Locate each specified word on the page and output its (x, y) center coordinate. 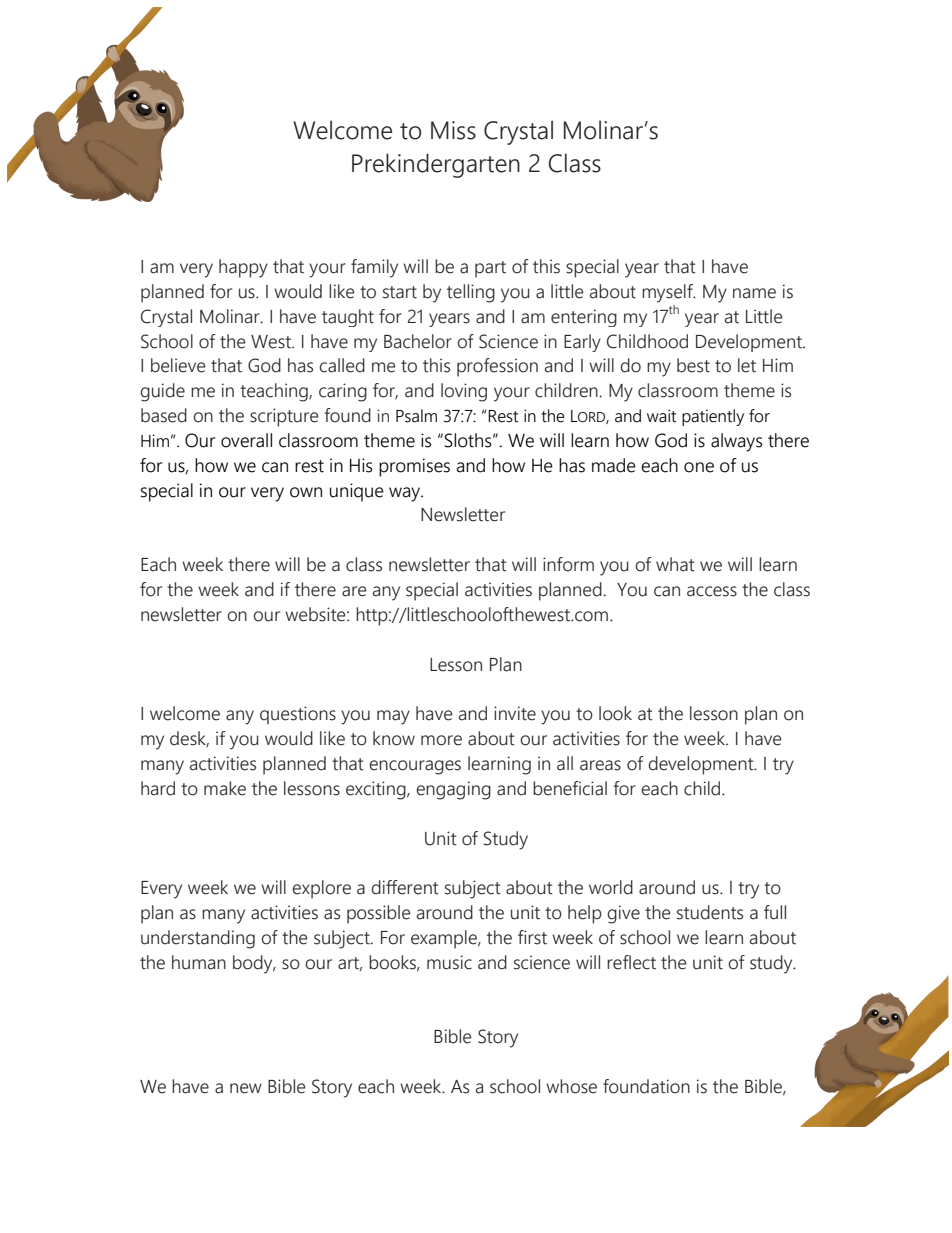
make (225, 788)
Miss (453, 130)
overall (246, 440)
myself (669, 293)
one (699, 467)
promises (414, 467)
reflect (631, 962)
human (199, 962)
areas (600, 765)
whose (571, 1086)
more (441, 740)
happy (243, 268)
